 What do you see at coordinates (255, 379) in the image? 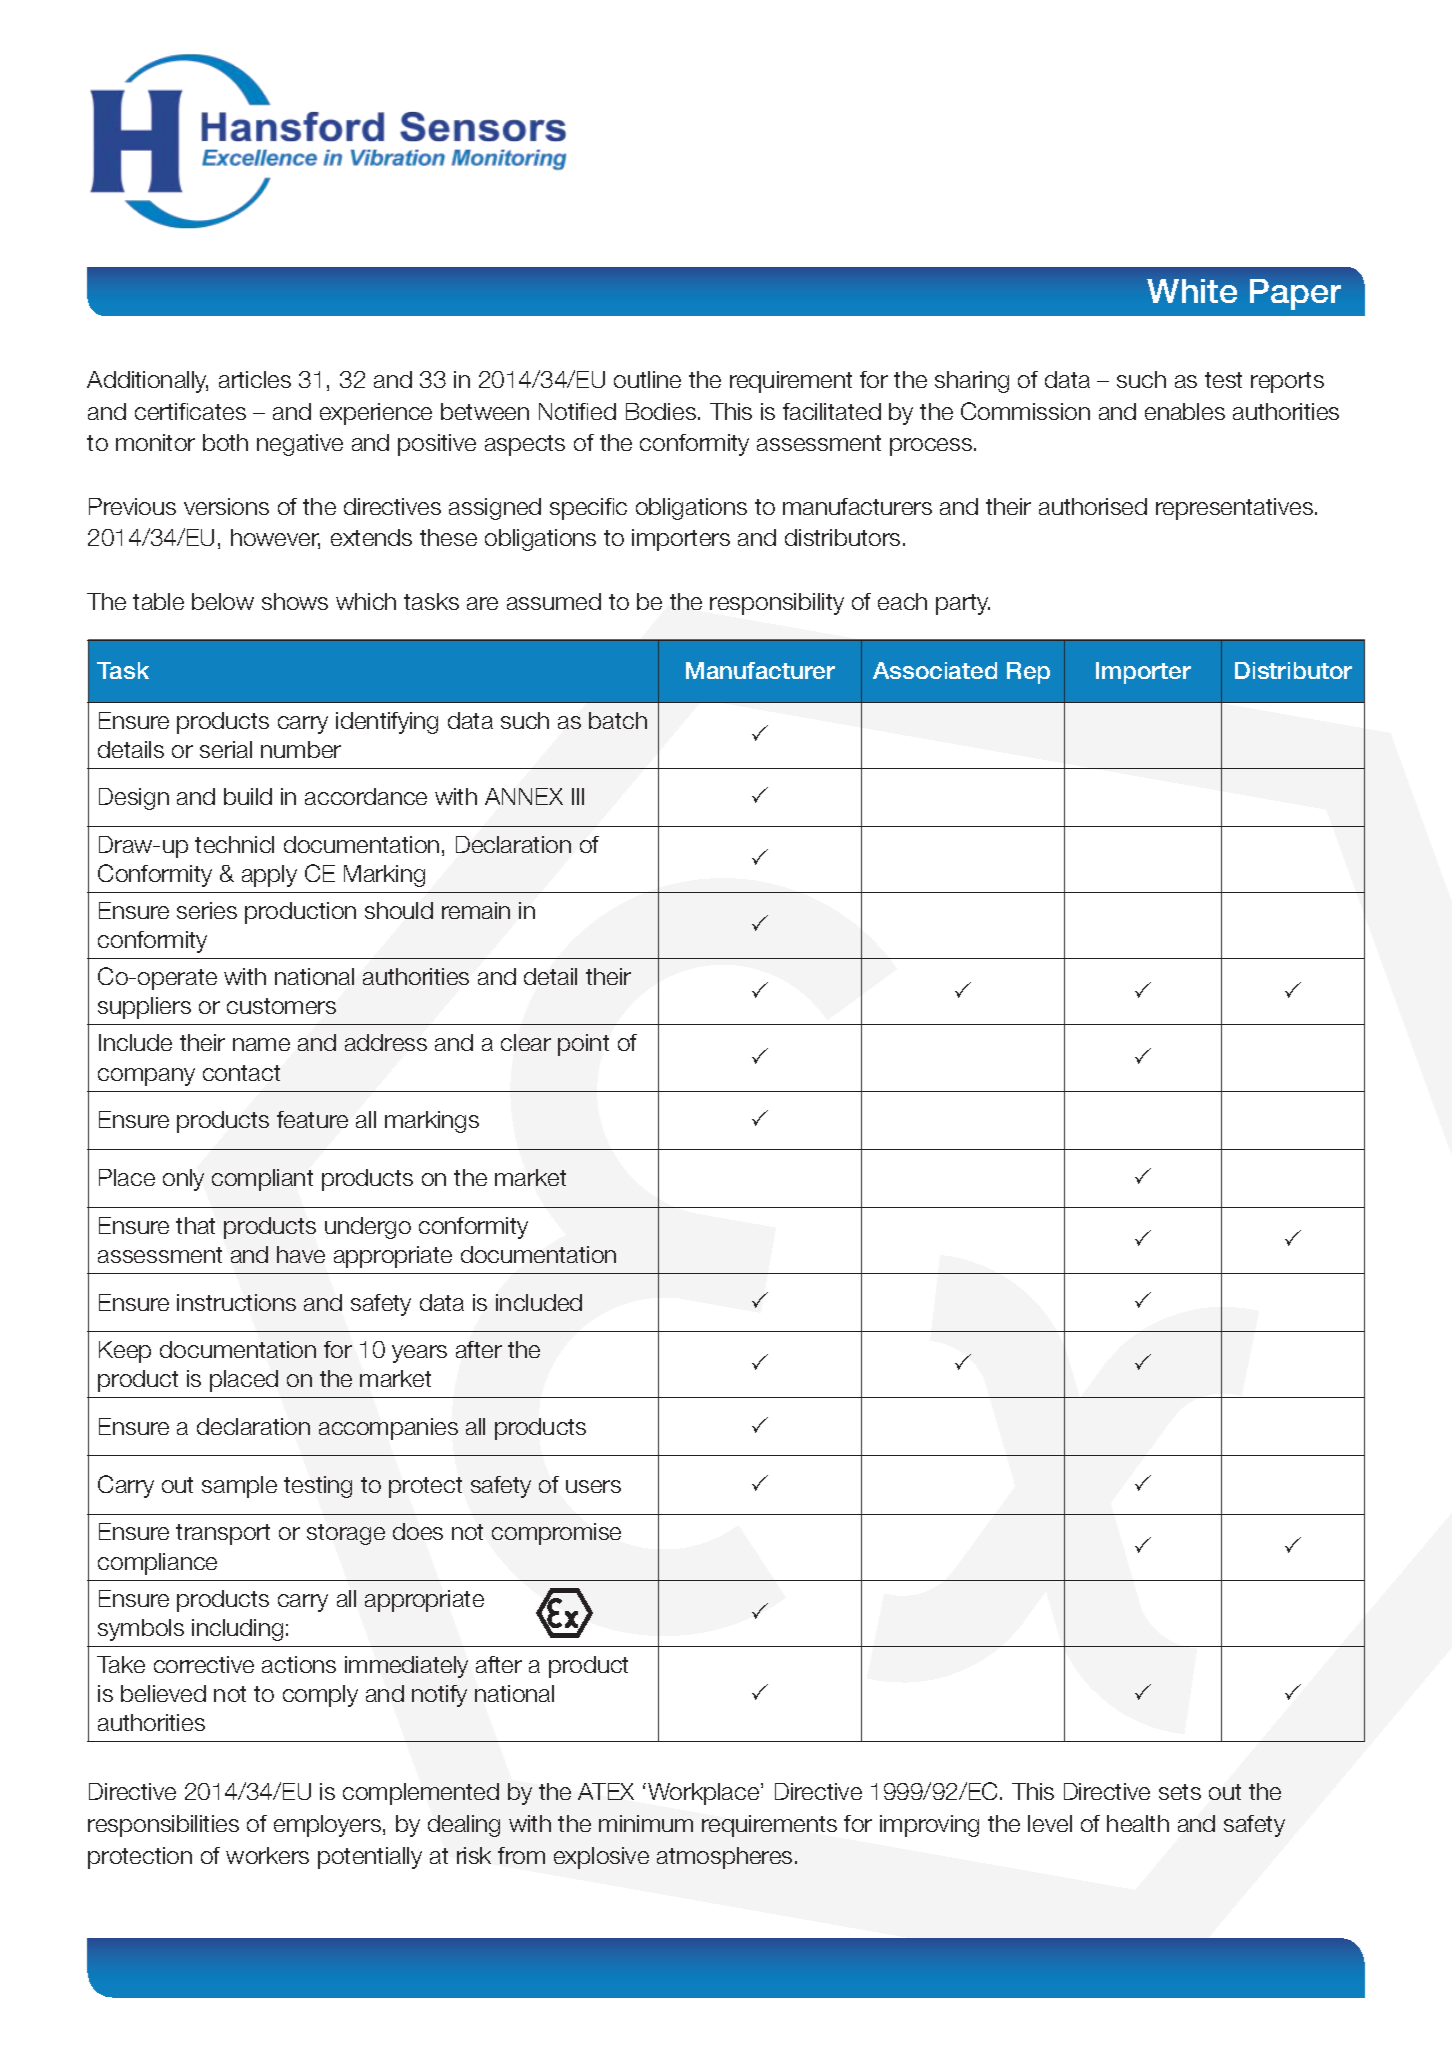
I see `articles` at bounding box center [255, 379].
